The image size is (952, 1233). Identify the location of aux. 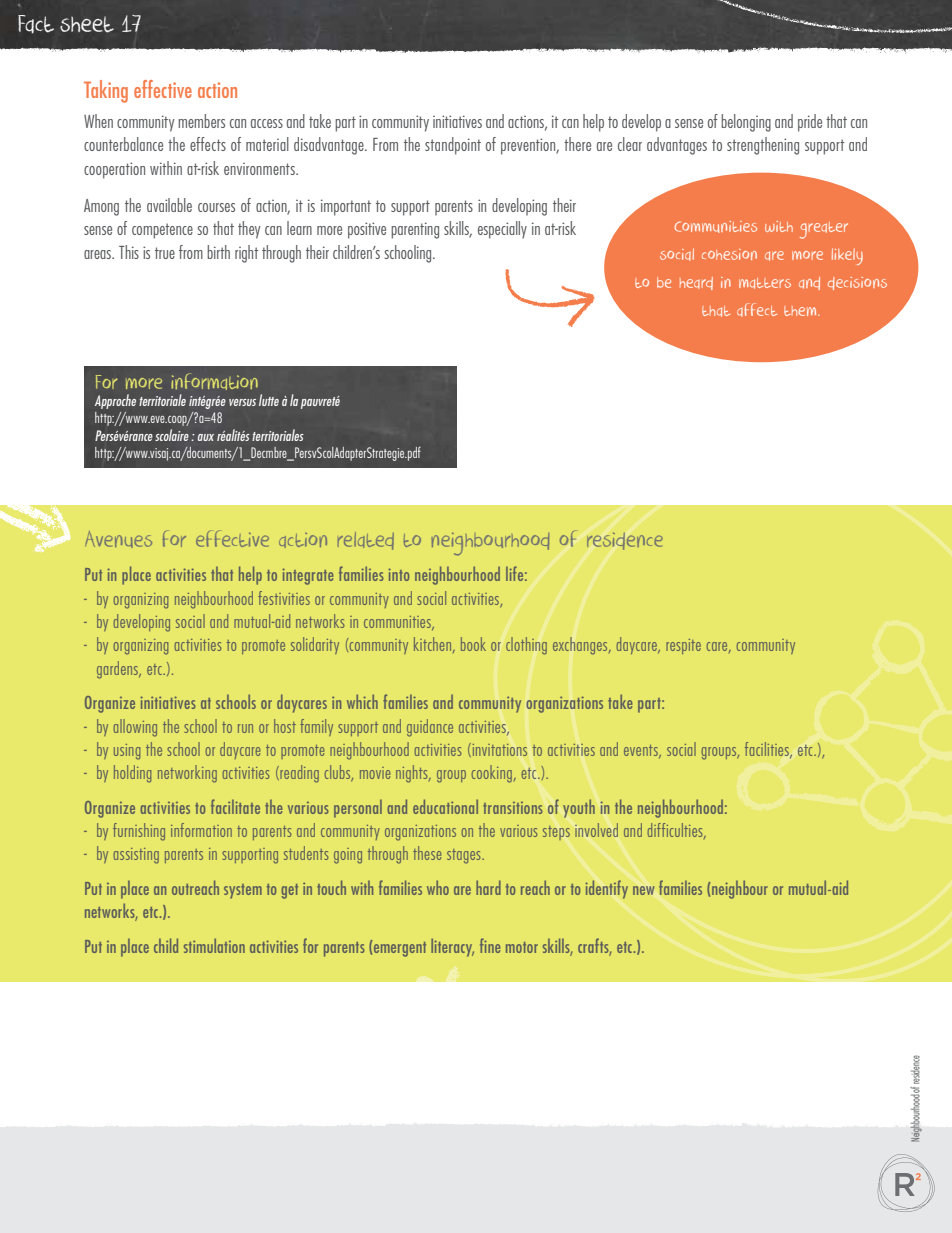
(206, 437).
